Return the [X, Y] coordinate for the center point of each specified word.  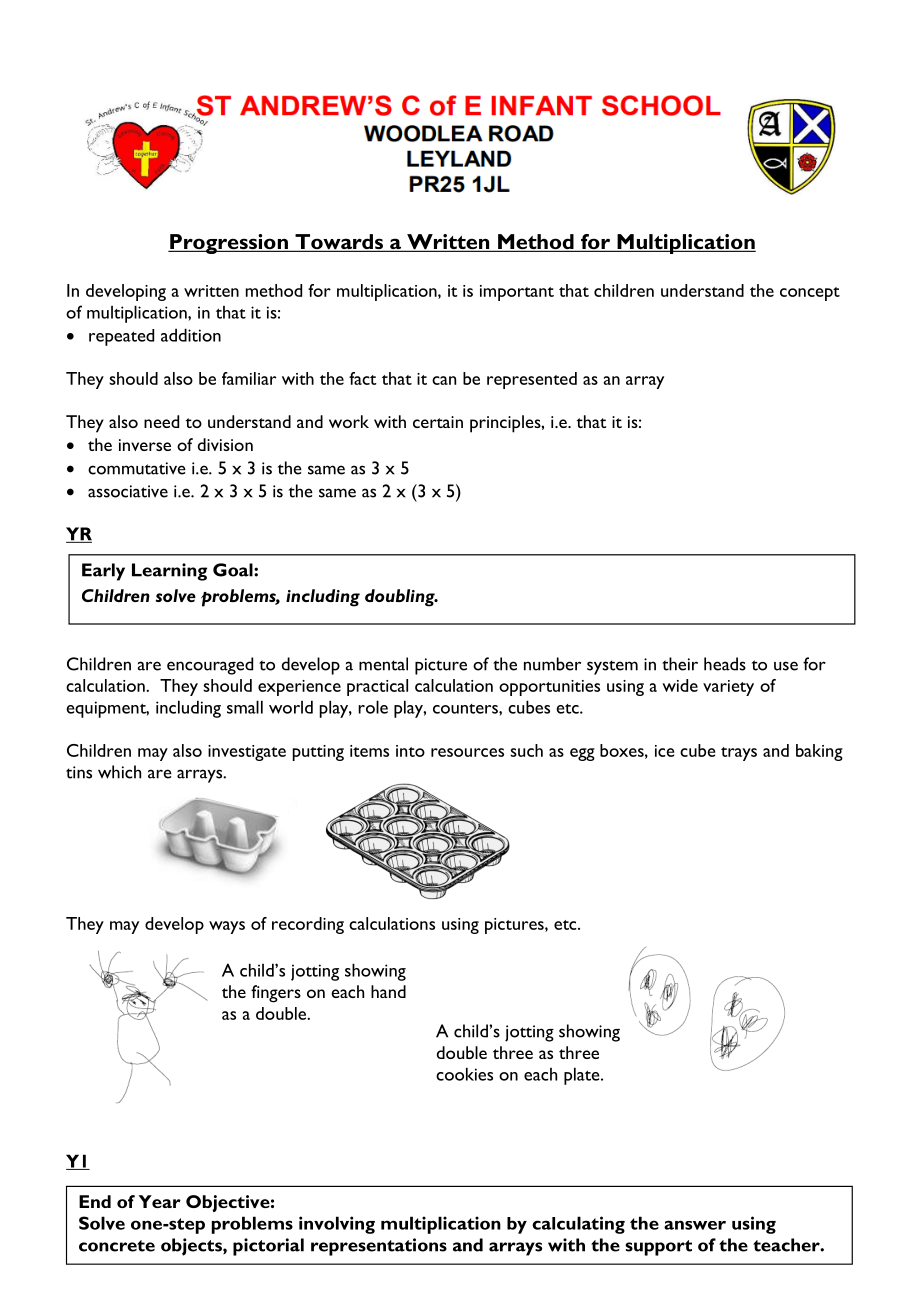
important [517, 293]
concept [810, 294]
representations [379, 1247]
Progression [229, 244]
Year [160, 1201]
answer [695, 1225]
